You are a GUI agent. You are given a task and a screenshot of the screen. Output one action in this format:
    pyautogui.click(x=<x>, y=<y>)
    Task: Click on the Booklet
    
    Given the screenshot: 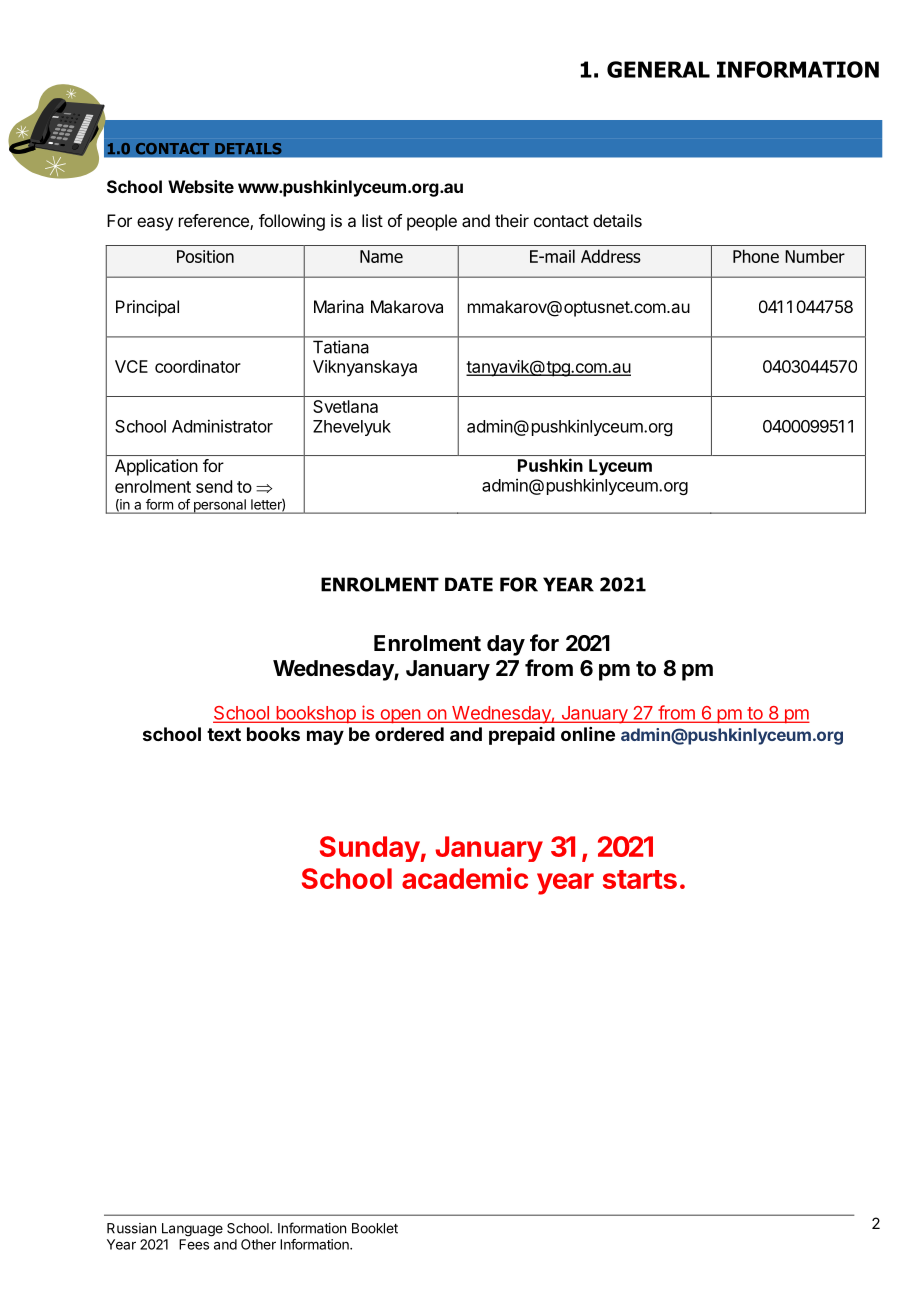 What is the action you would take?
    pyautogui.click(x=375, y=1228)
